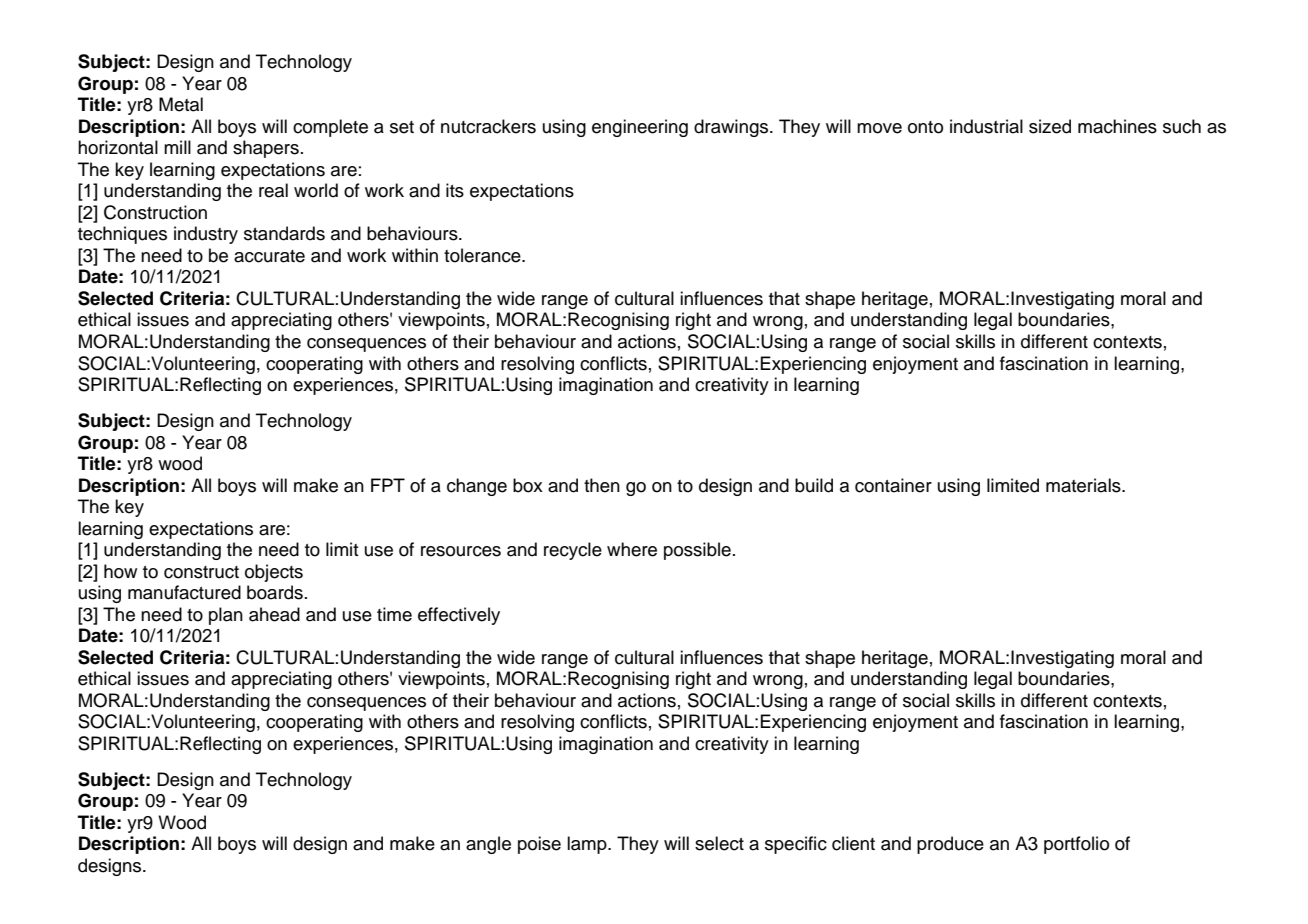 This screenshot has width=1308, height=924. I want to click on lamp, so click(588, 845).
